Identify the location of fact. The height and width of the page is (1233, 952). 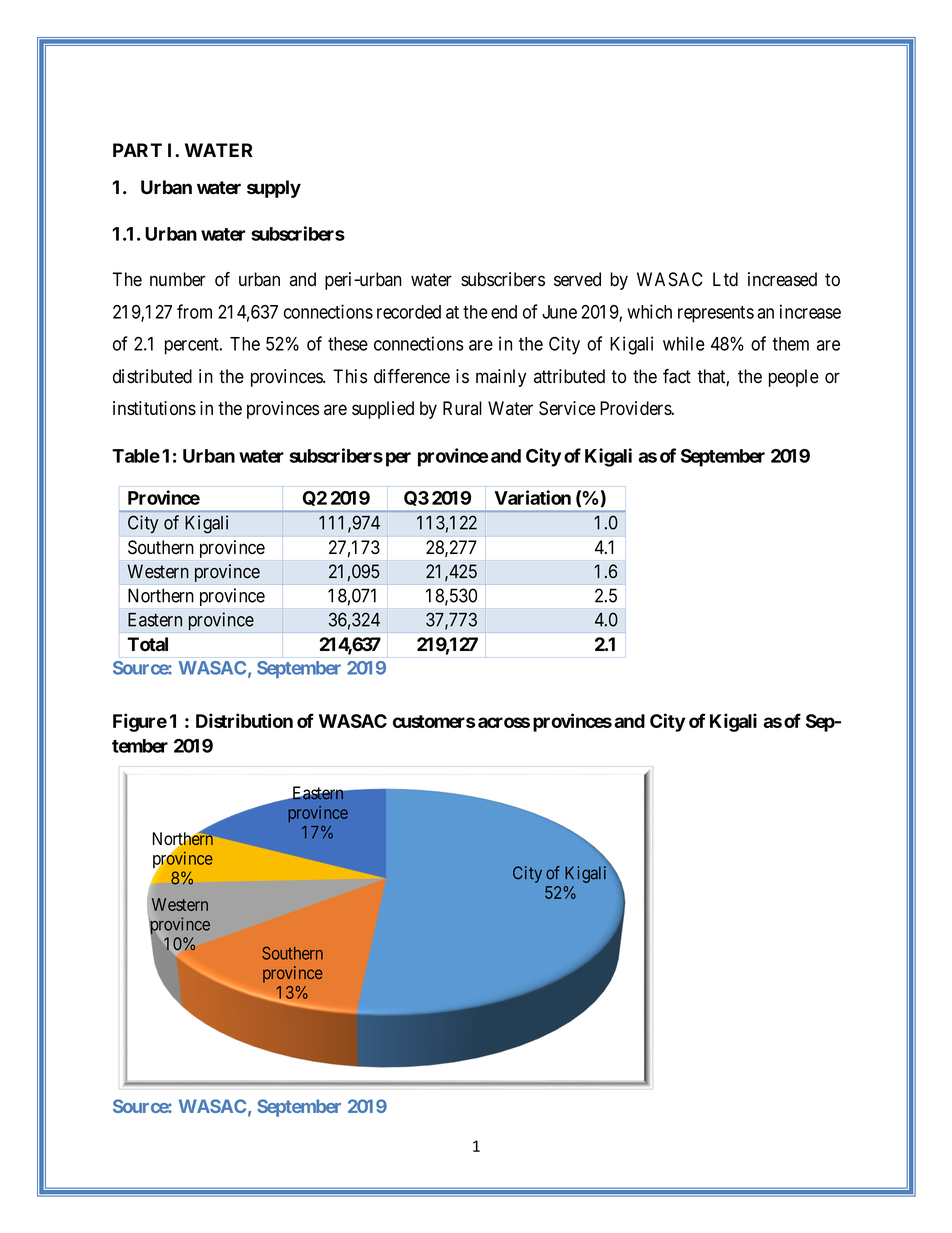
(677, 376).
